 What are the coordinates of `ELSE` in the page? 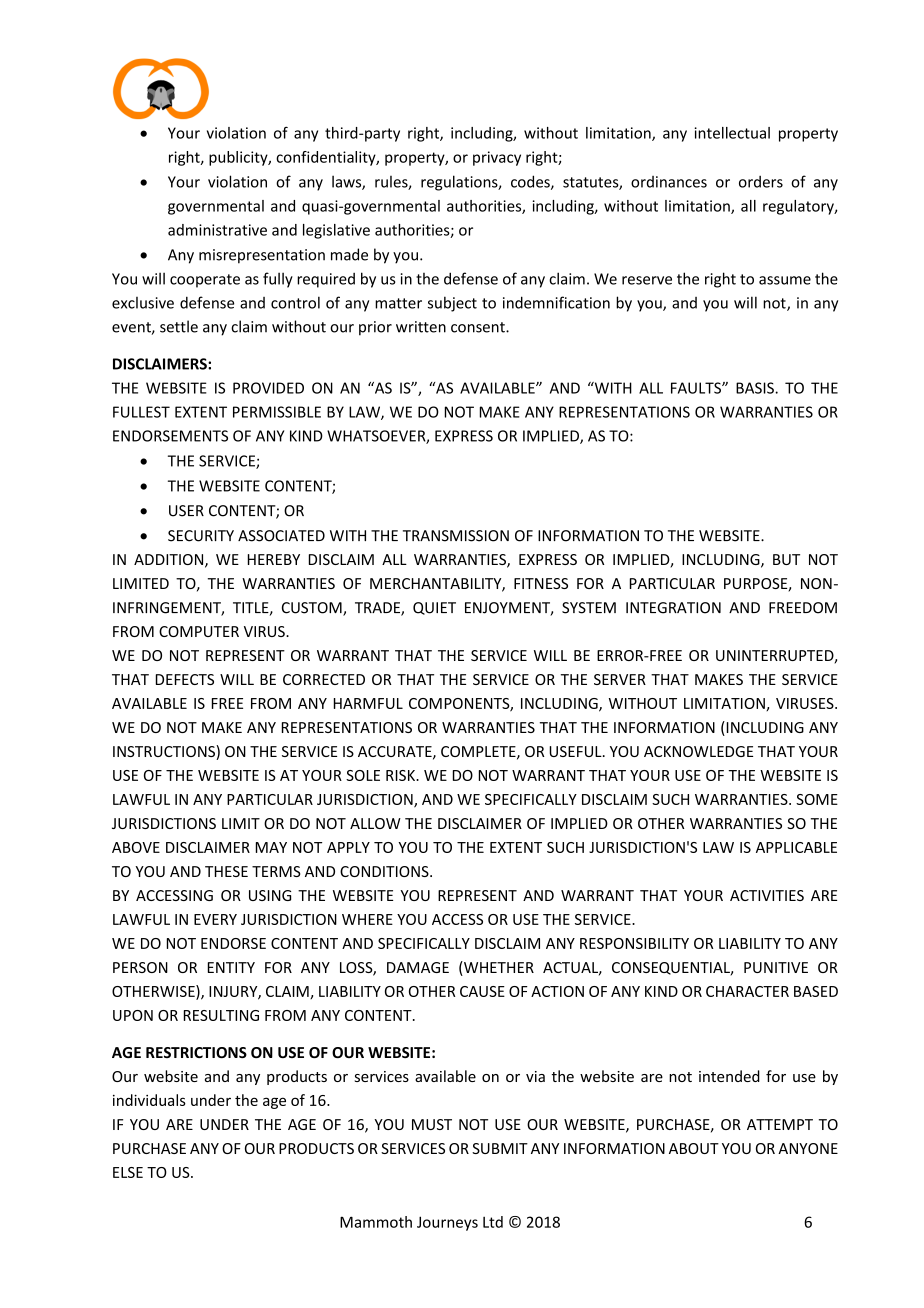 It's located at (128, 1172).
